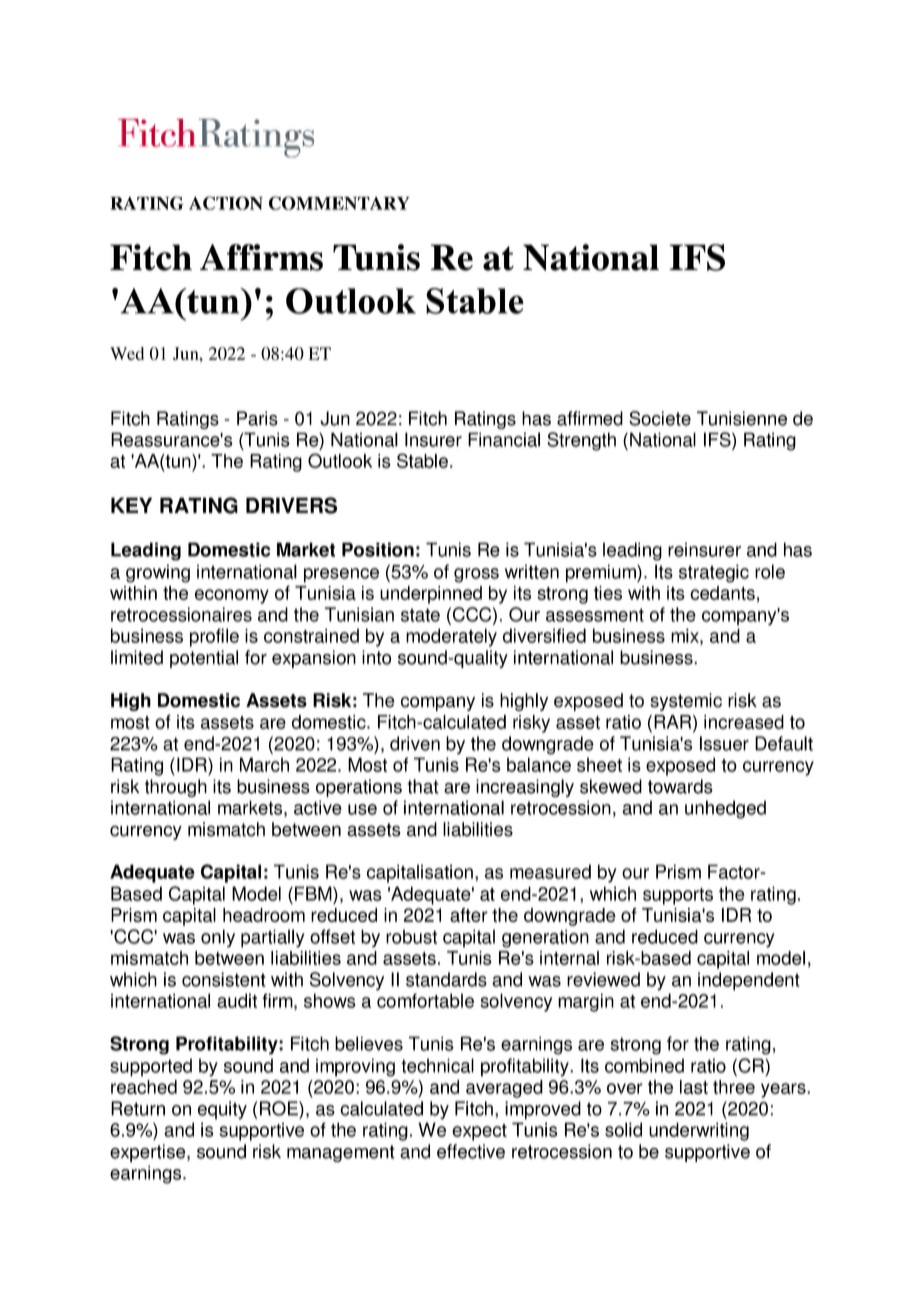 This screenshot has height=1308, width=924. What do you see at coordinates (222, 1110) in the screenshot?
I see `equity` at bounding box center [222, 1110].
